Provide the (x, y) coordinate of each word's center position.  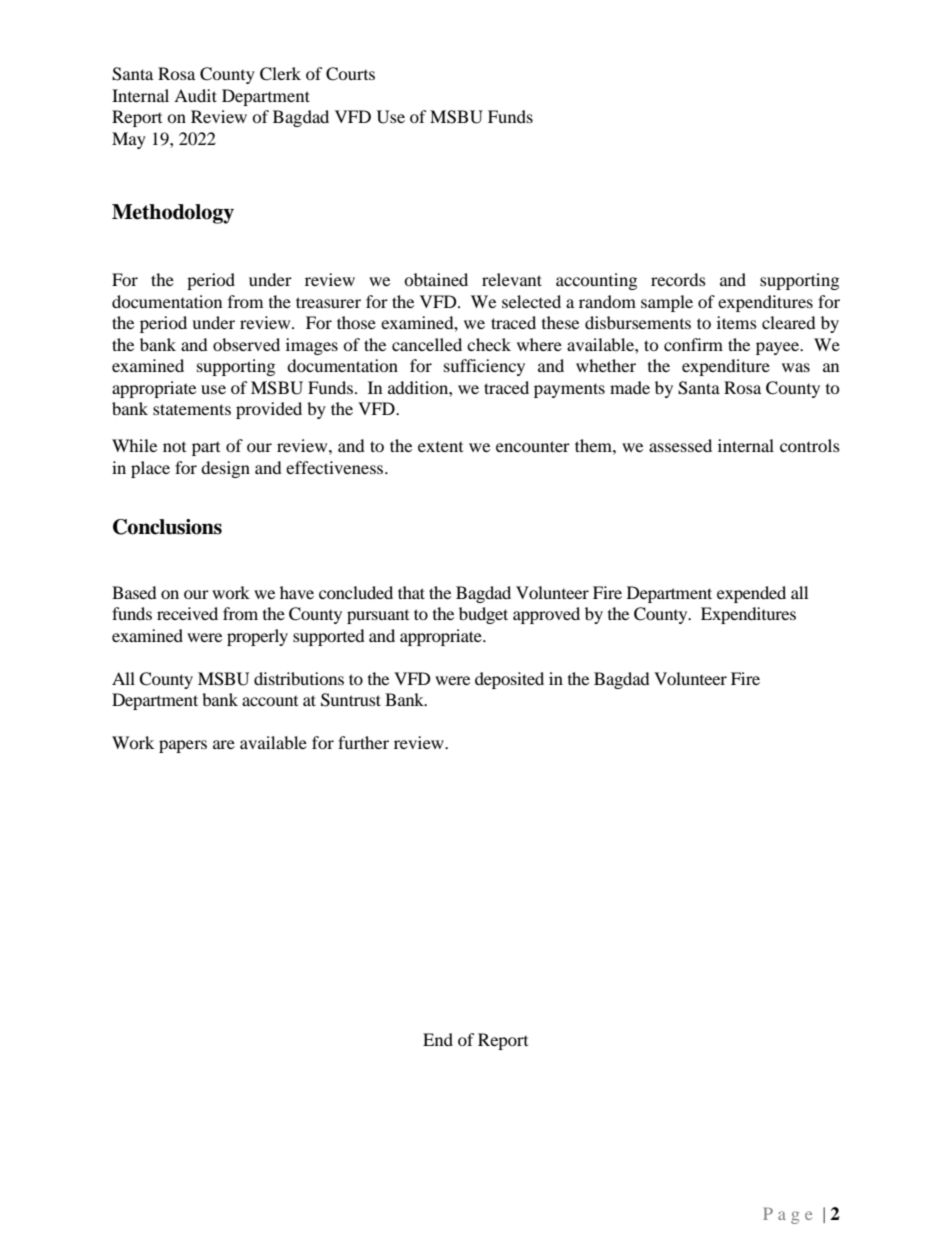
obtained (436, 279)
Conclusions (167, 527)
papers (183, 746)
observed (246, 344)
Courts (350, 74)
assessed (680, 445)
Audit (195, 95)
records (678, 279)
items (737, 322)
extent (440, 447)
